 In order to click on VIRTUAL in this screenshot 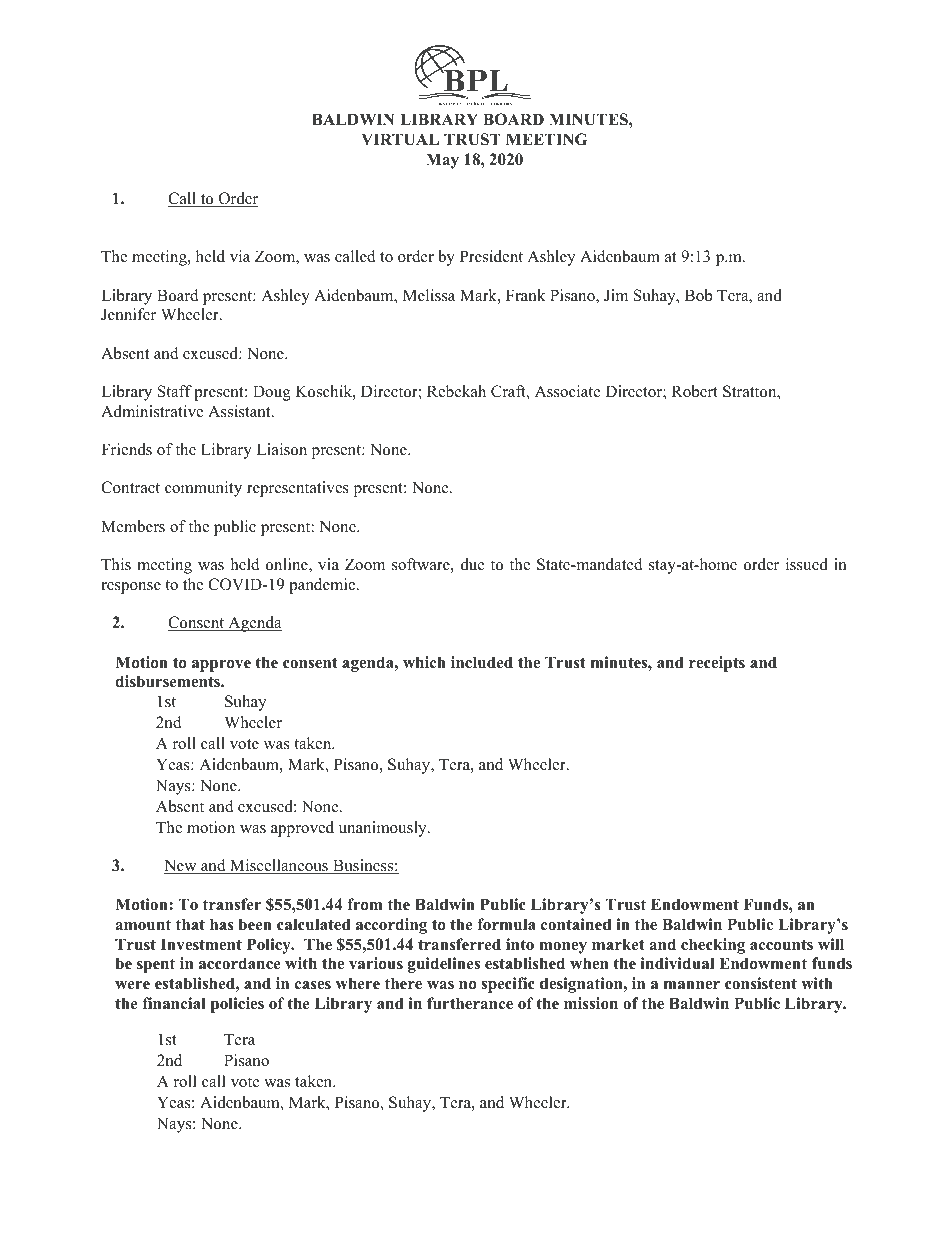, I will do `click(400, 139)`.
